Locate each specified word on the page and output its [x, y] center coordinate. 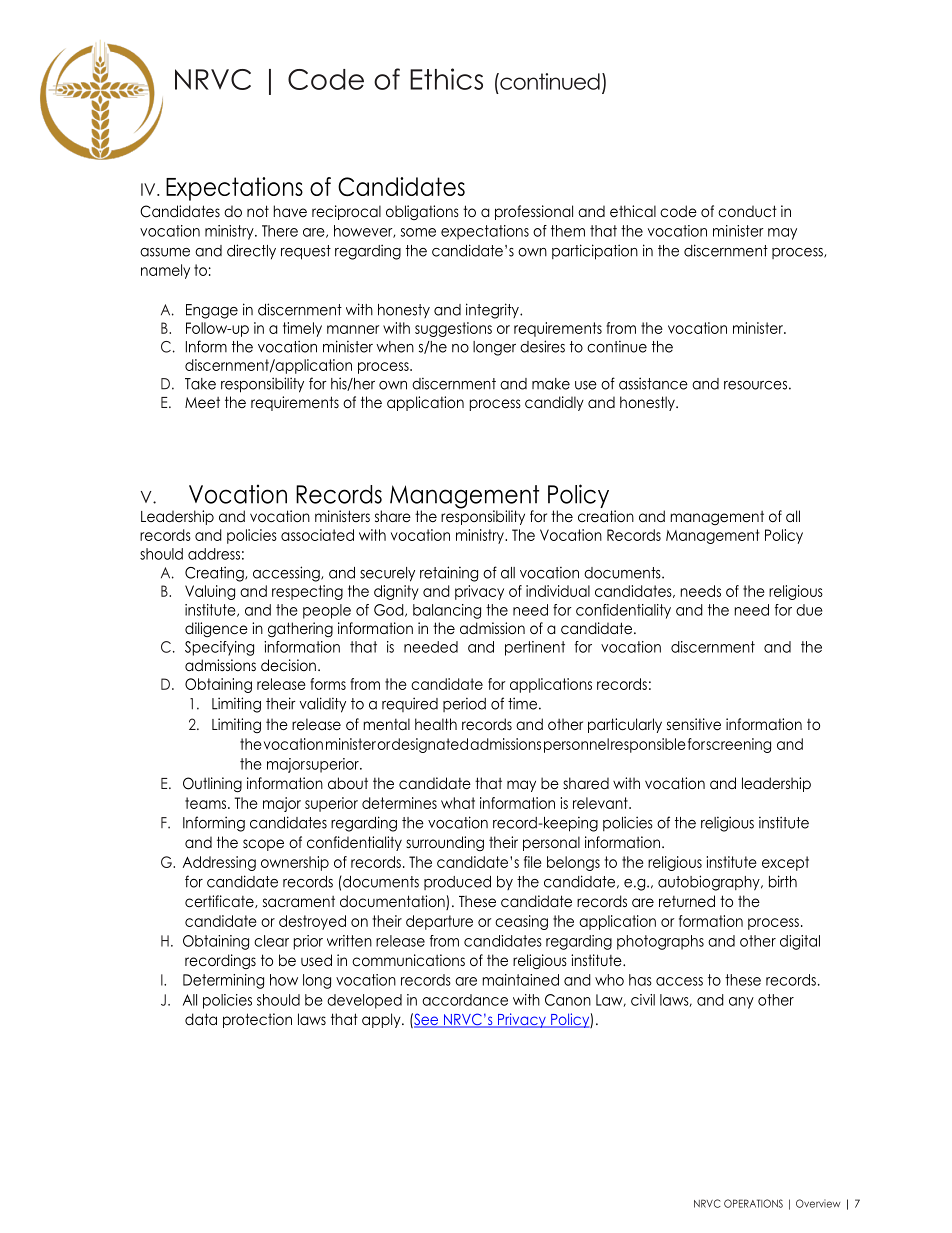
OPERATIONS [753, 1203]
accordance [465, 1000]
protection [257, 1020]
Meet [202, 403]
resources [755, 385]
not [258, 211]
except [785, 863]
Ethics [446, 79]
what [458, 803]
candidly [554, 403]
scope [263, 845]
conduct [747, 211]
